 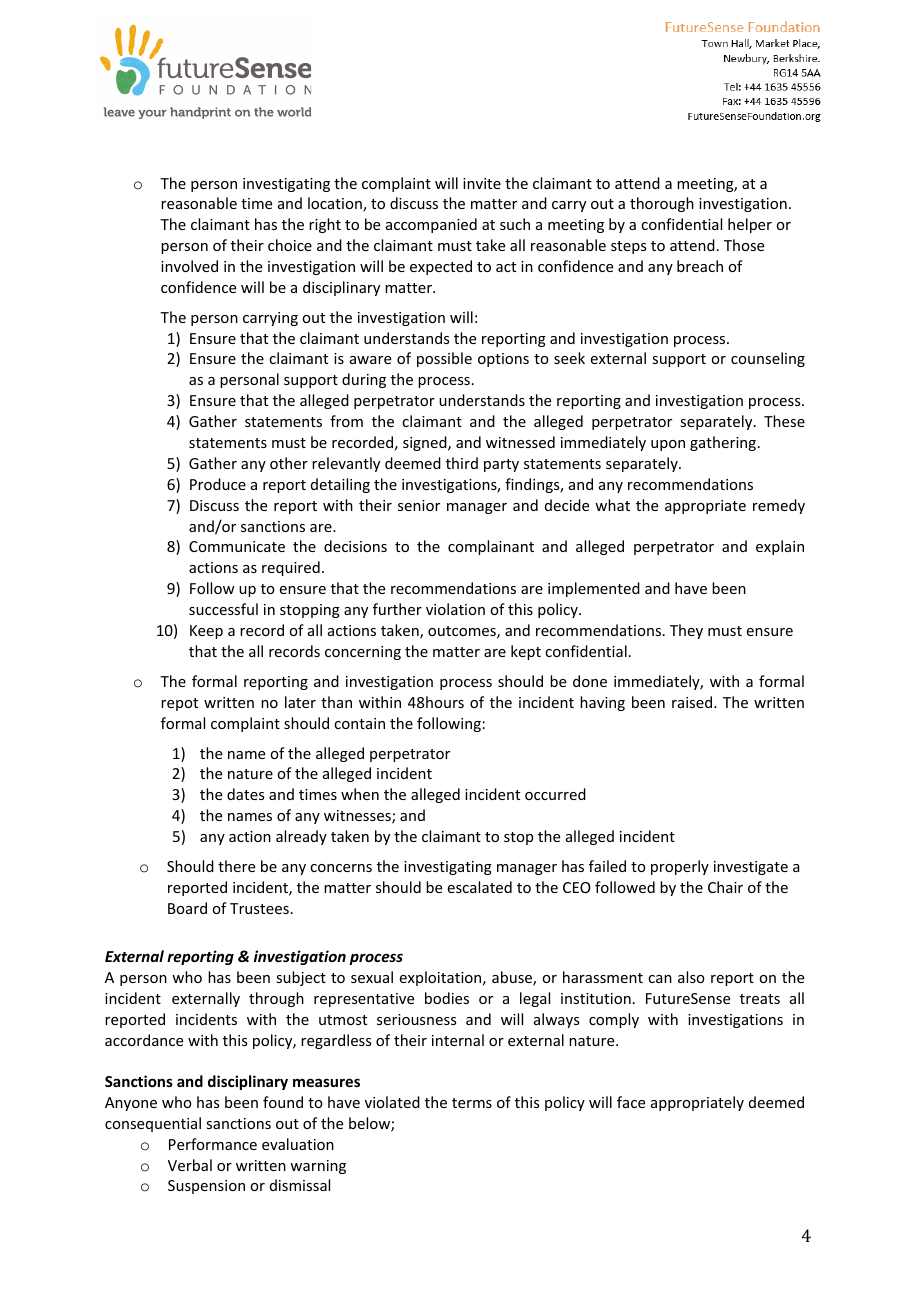 I want to click on Performance, so click(x=213, y=1144).
